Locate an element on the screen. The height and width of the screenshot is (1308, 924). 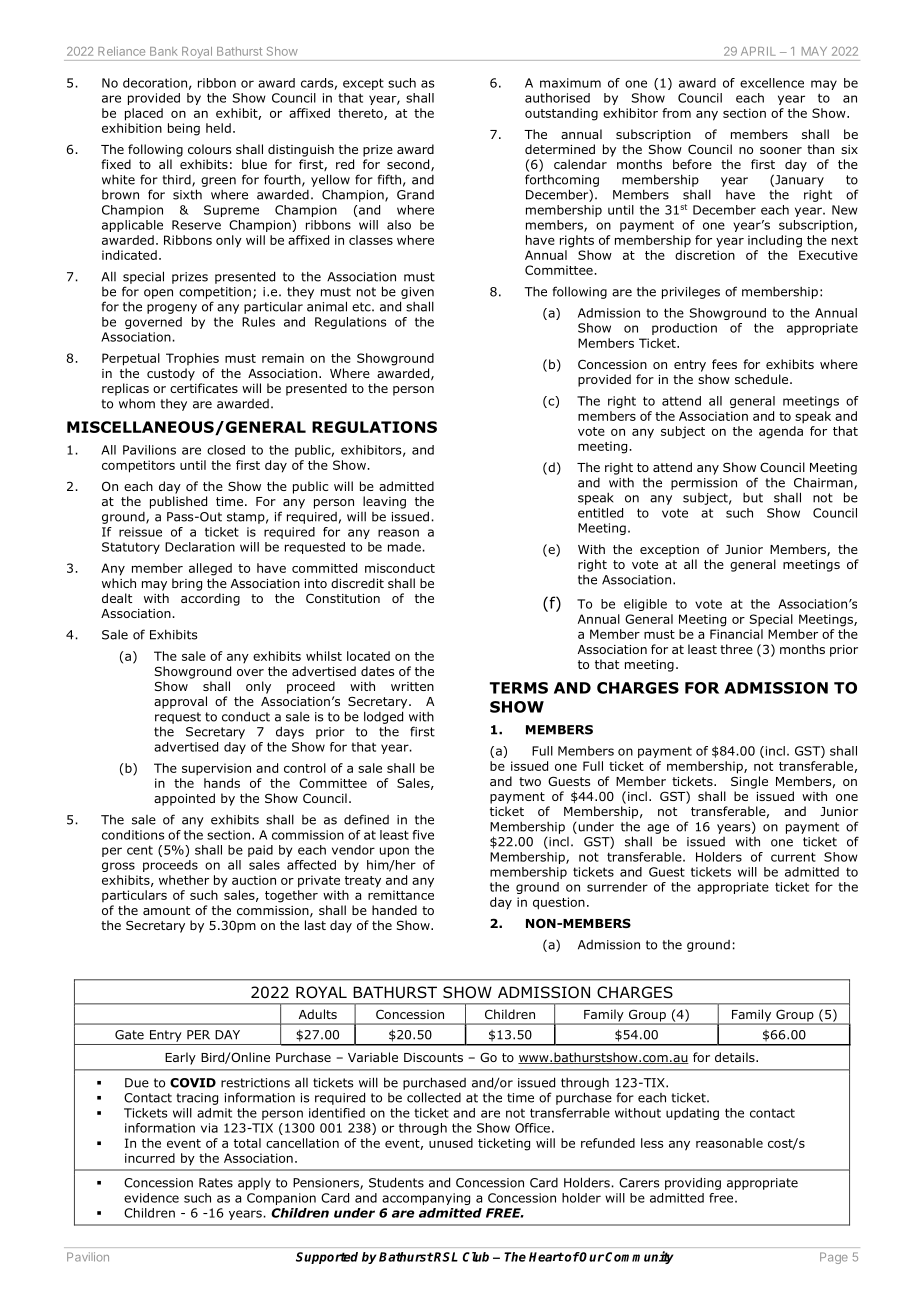
excellence is located at coordinates (772, 83).
